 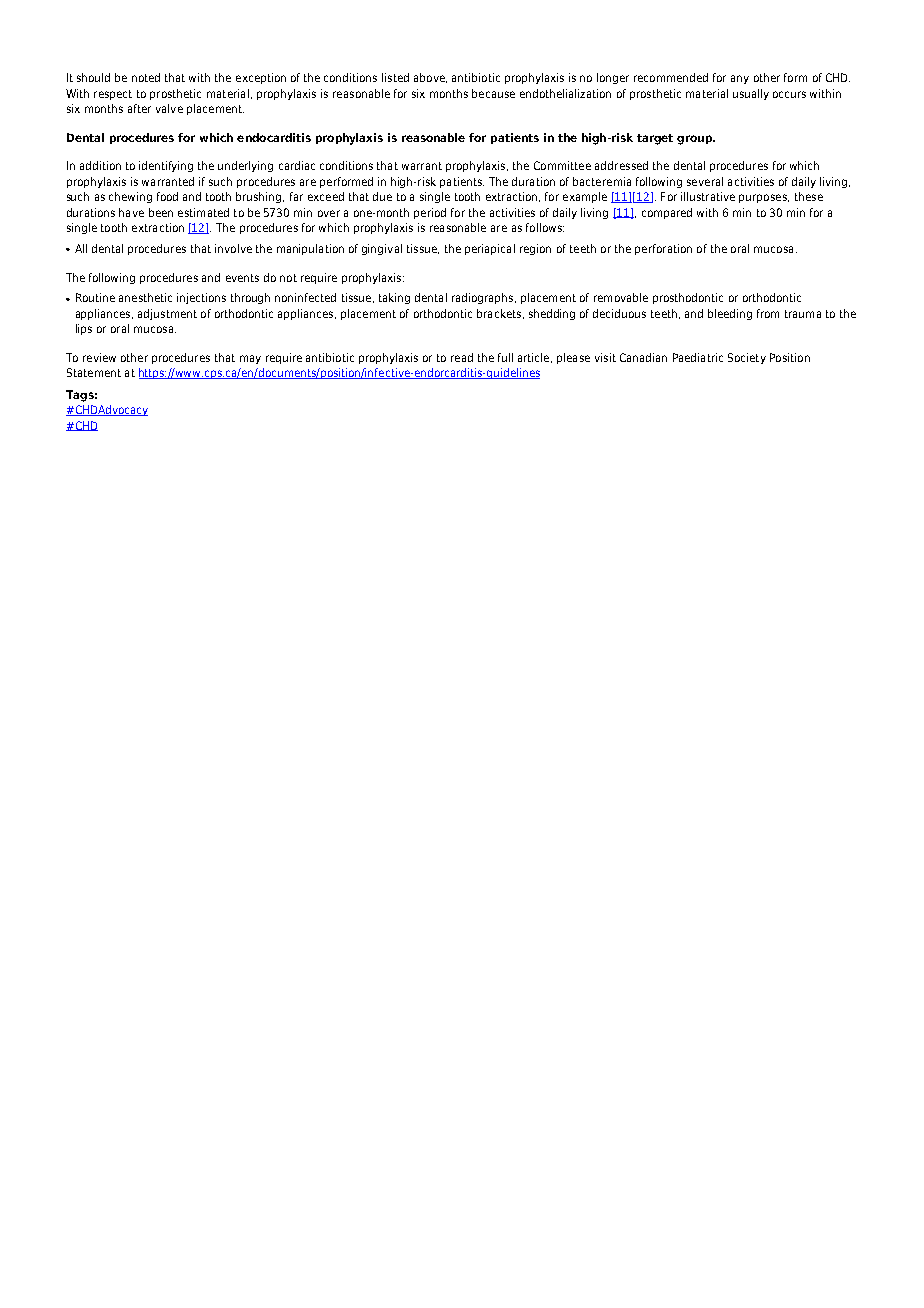 I want to click on noted, so click(x=146, y=77).
